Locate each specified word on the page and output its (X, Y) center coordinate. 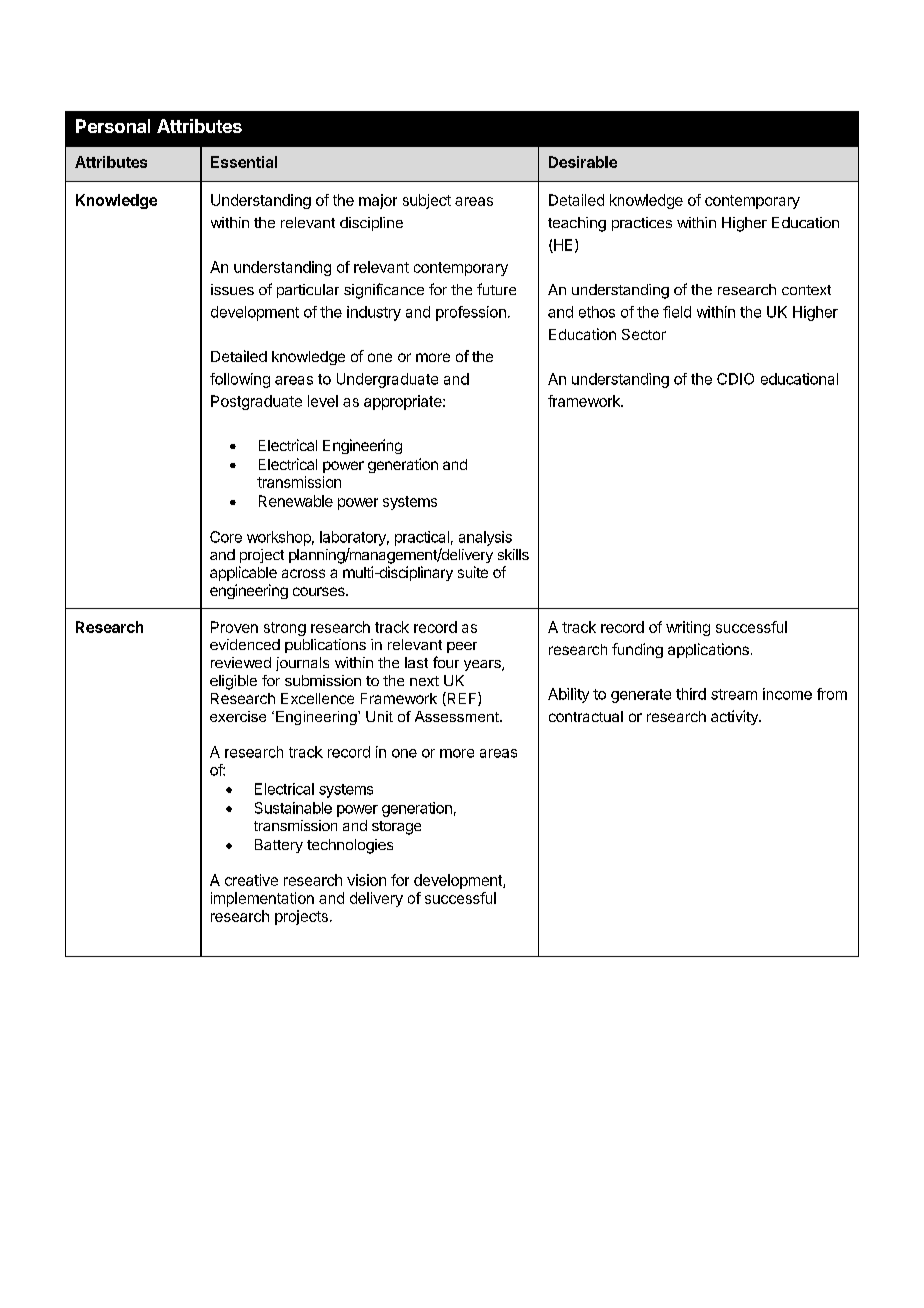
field (677, 312)
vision (366, 880)
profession (471, 313)
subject (427, 201)
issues (232, 289)
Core (226, 537)
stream (734, 694)
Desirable (583, 162)
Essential (244, 162)
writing (688, 628)
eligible (233, 682)
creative (251, 880)
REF (462, 699)
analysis (485, 538)
